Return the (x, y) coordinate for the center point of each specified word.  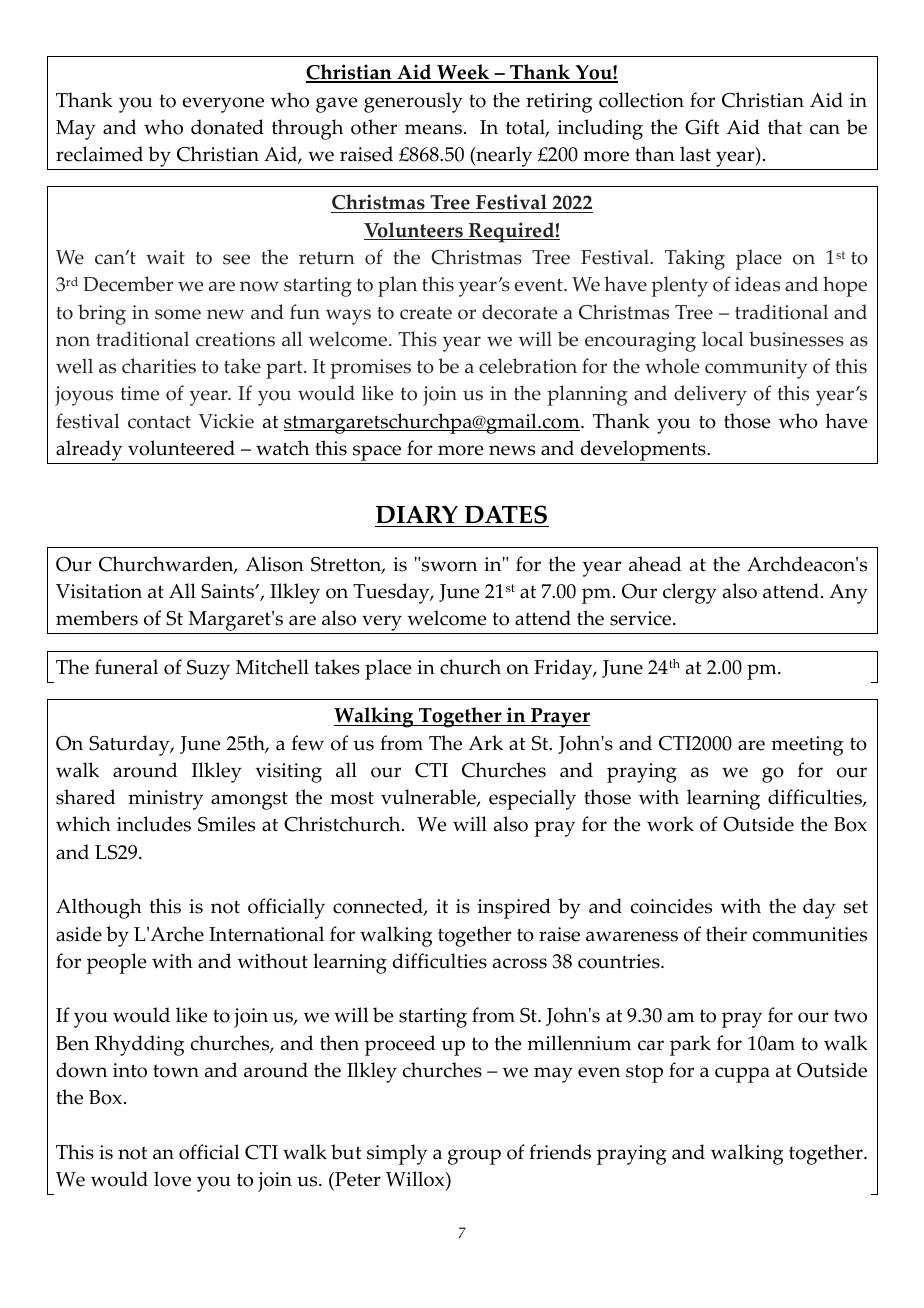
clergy (690, 593)
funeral (126, 667)
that (785, 127)
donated (227, 127)
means (433, 129)
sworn (449, 566)
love (172, 1179)
